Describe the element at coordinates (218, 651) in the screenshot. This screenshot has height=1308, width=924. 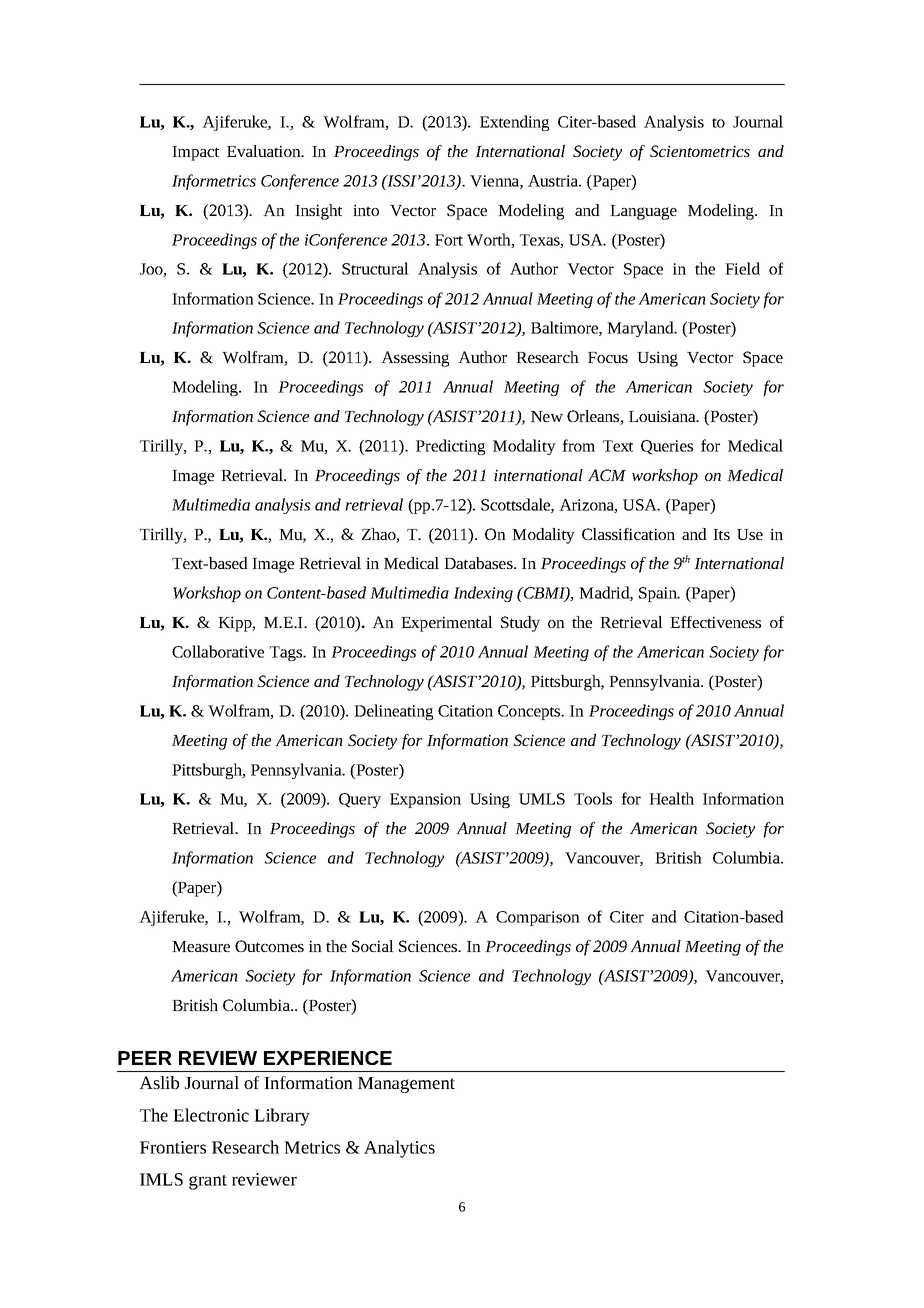
I see `Collaborative` at that location.
